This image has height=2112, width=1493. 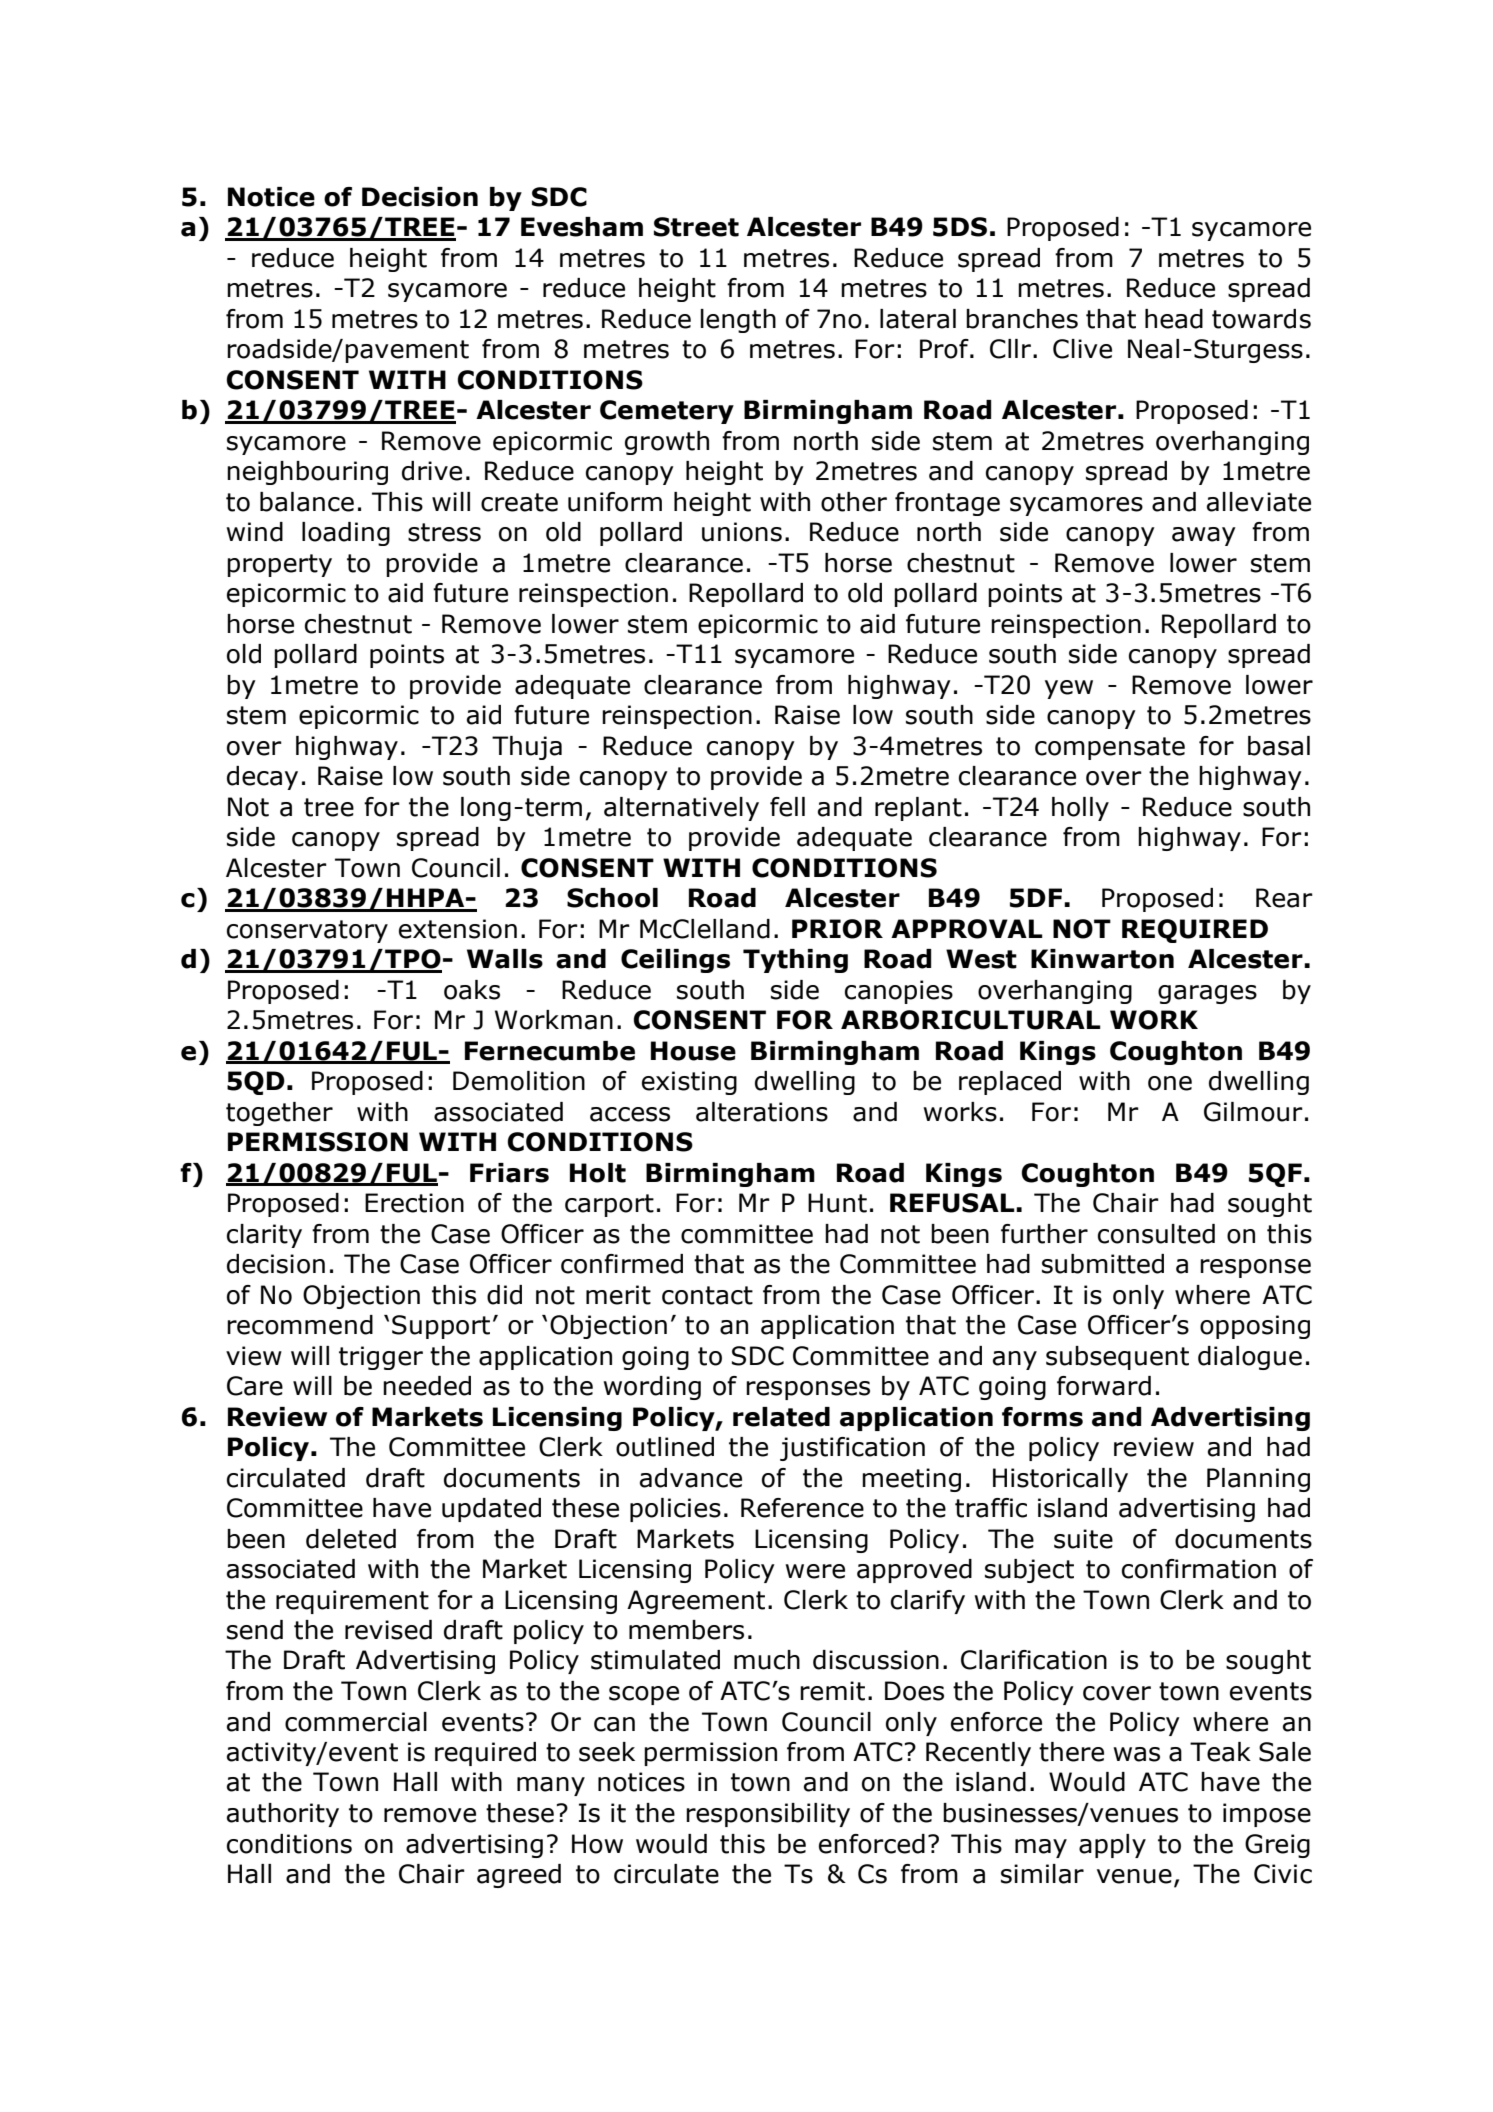 I want to click on alterations, so click(x=762, y=1112).
